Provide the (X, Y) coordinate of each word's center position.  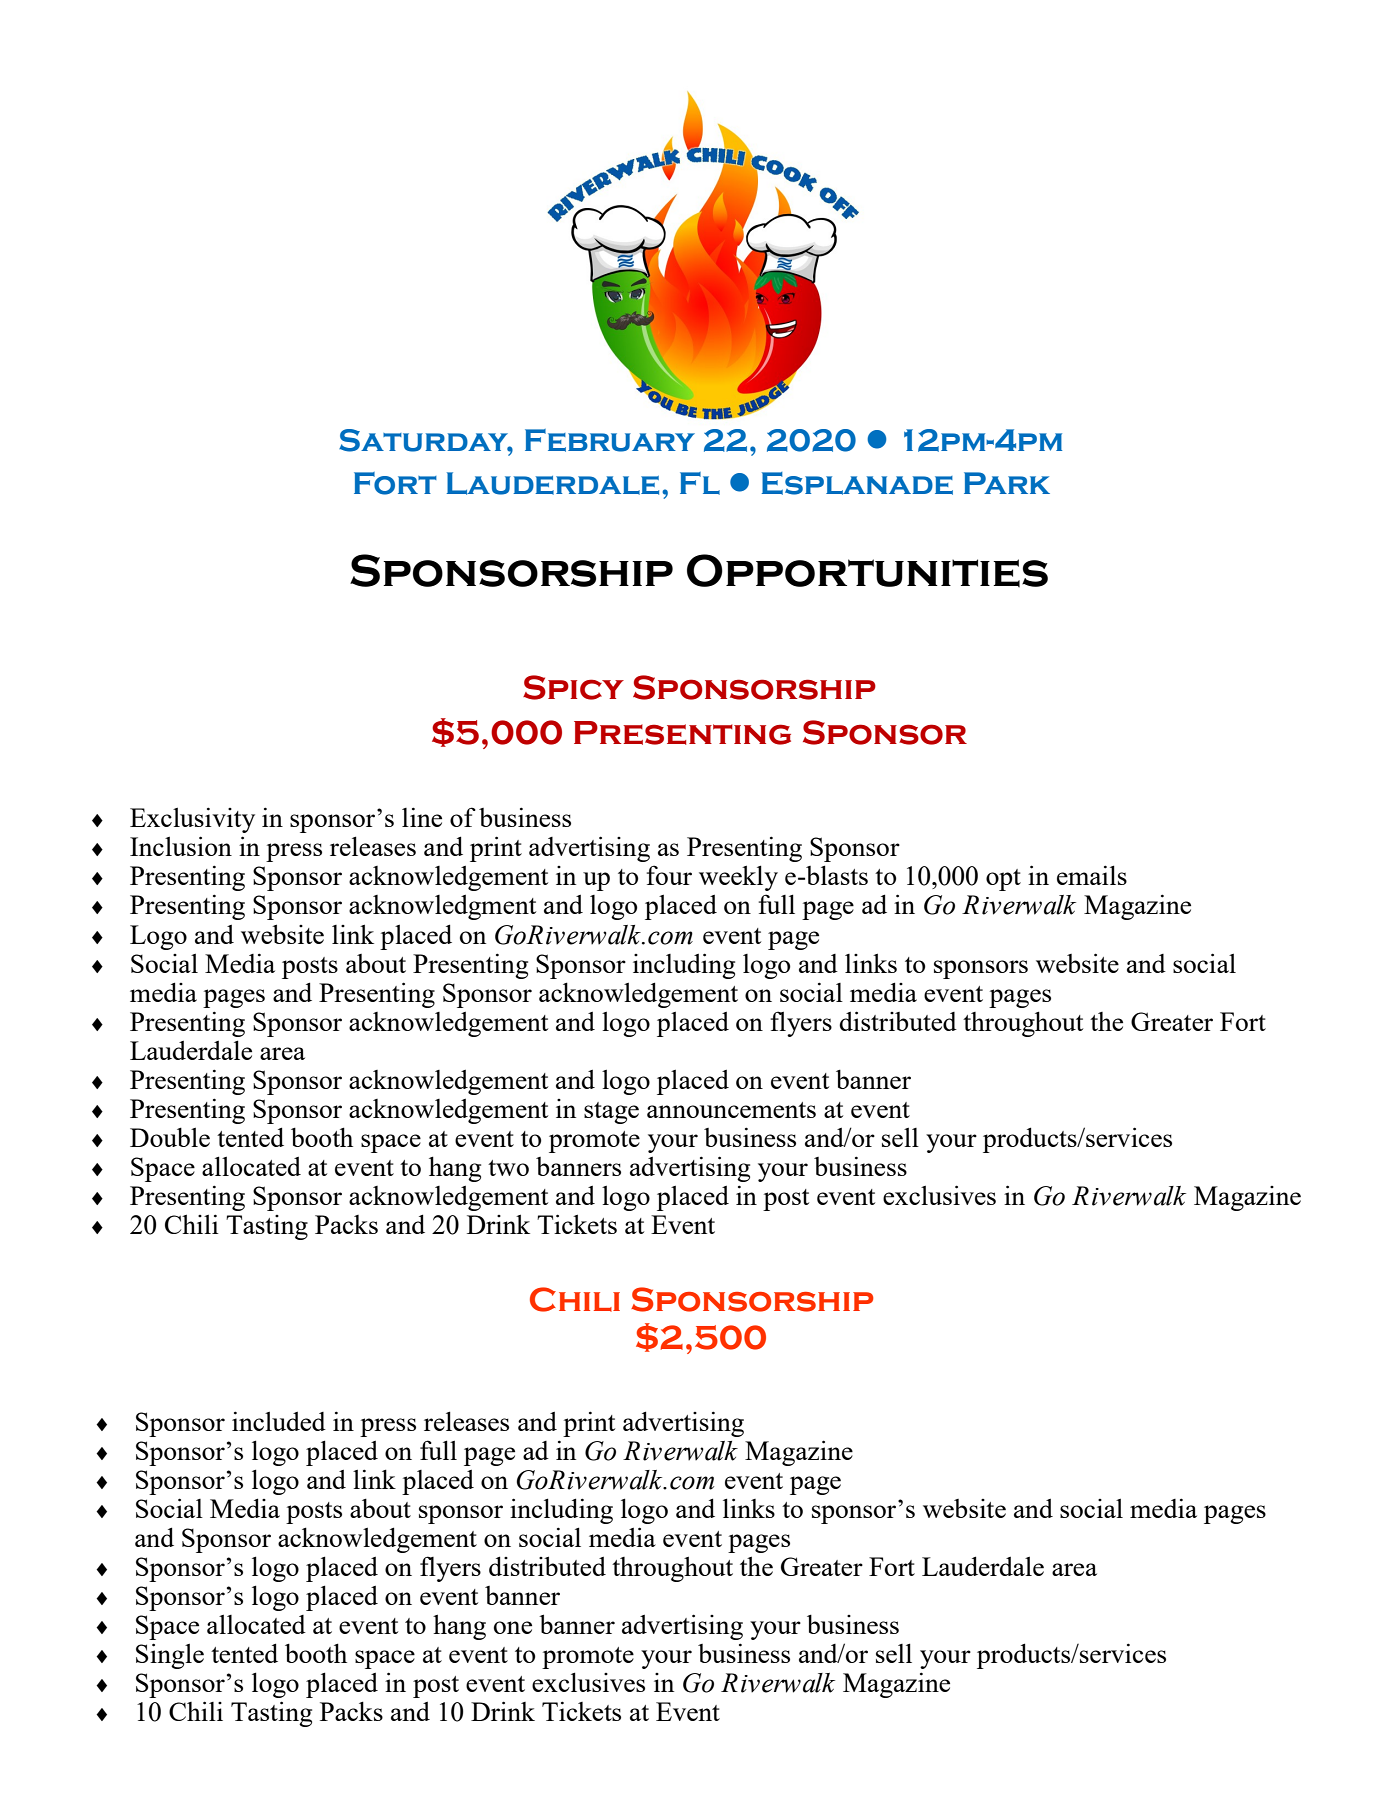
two (508, 1168)
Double (170, 1137)
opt (1003, 880)
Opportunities (867, 571)
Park (1007, 483)
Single (170, 1656)
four (669, 875)
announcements (731, 1110)
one (513, 1627)
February (610, 440)
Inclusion (181, 846)
